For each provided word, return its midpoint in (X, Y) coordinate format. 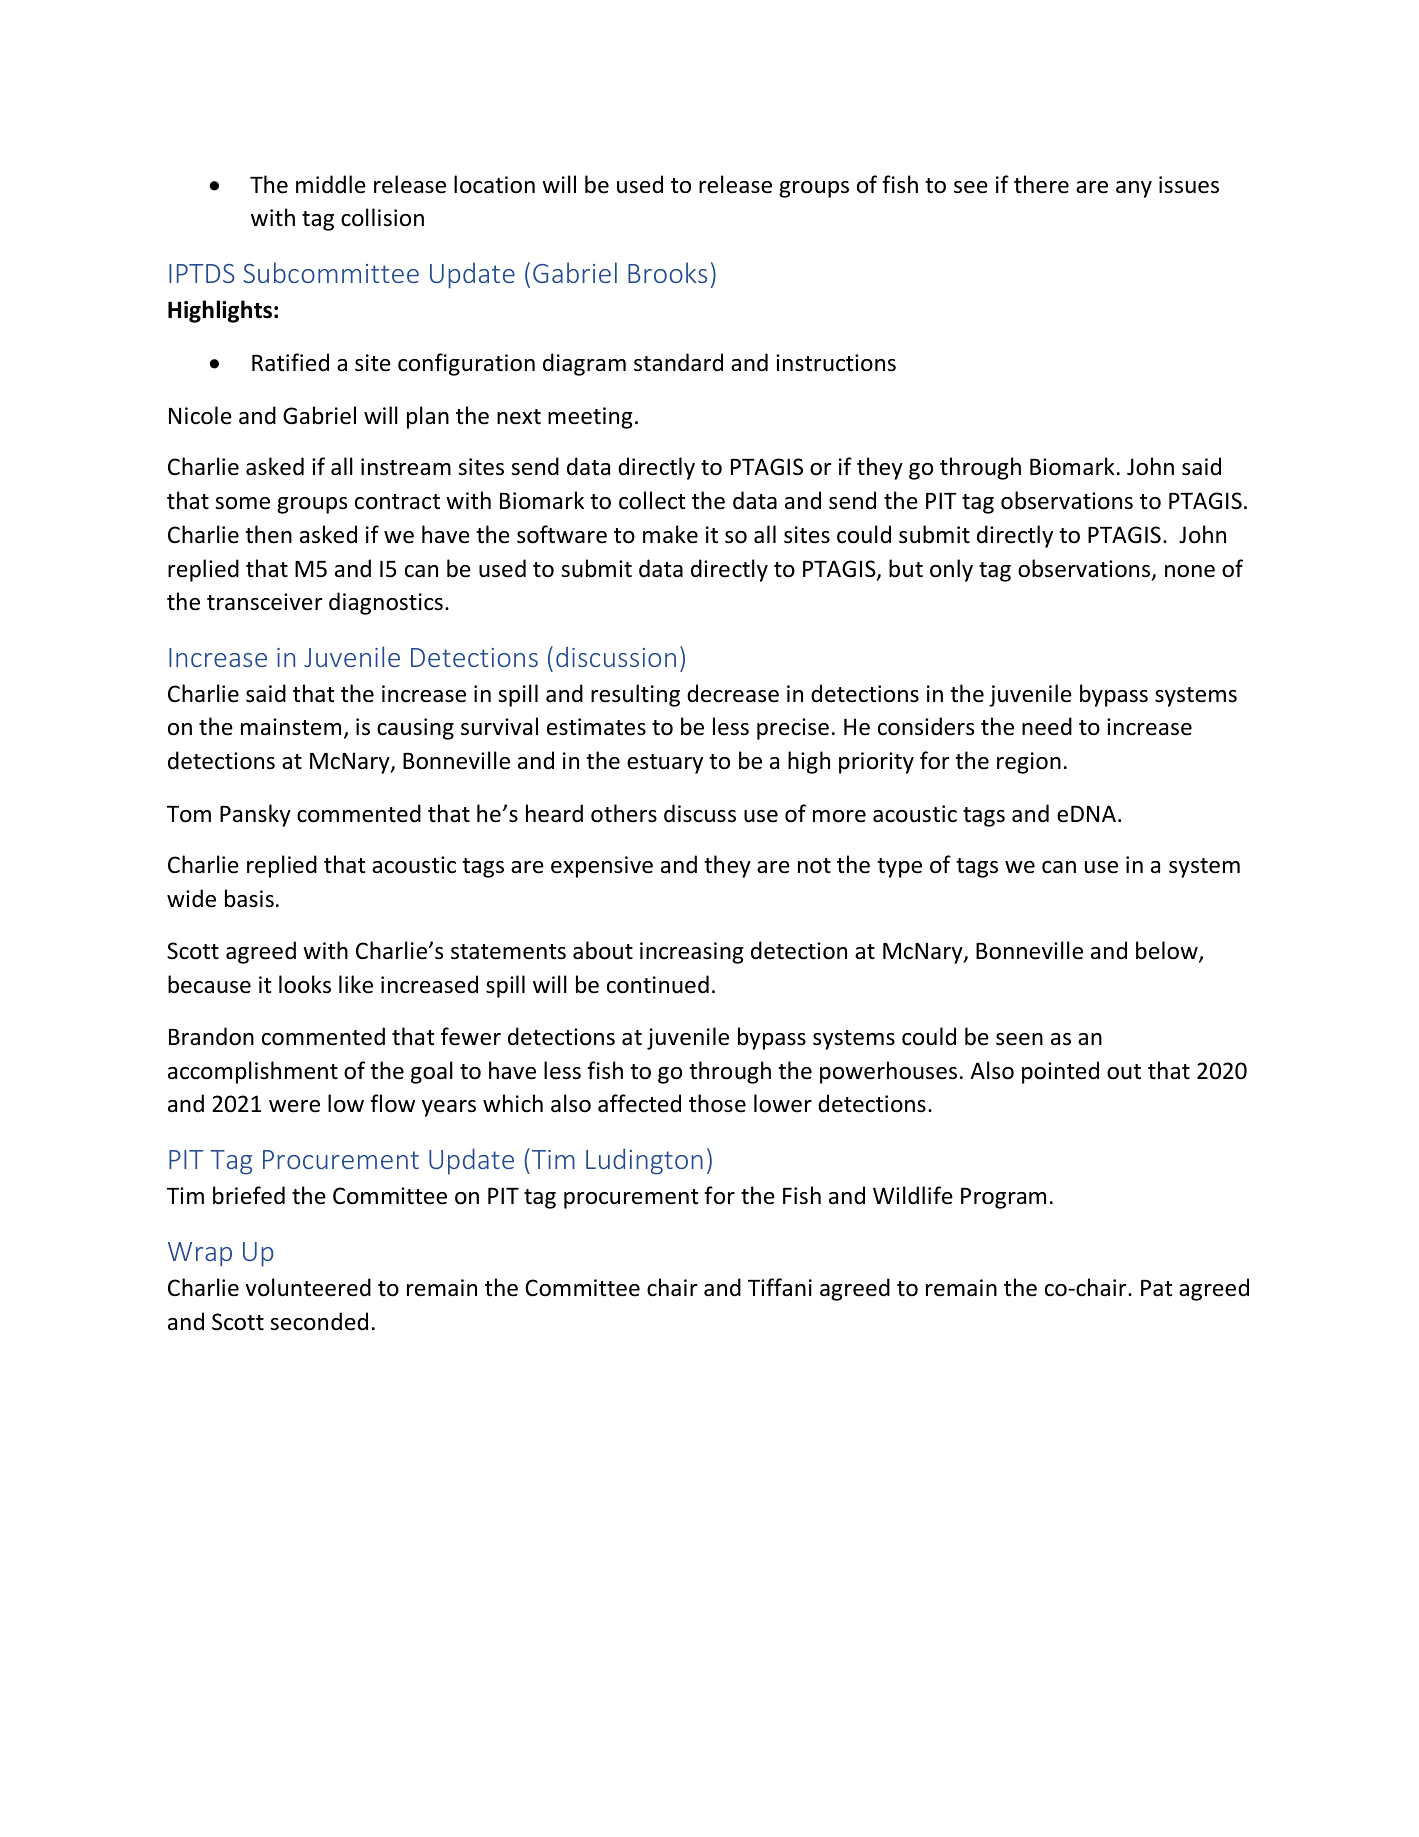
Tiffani (780, 1287)
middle (331, 184)
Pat (1156, 1288)
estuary (665, 764)
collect (652, 500)
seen (1019, 1039)
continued (658, 984)
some (242, 503)
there (1041, 184)
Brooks (667, 272)
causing (415, 729)
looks (305, 984)
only (951, 570)
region (1029, 763)
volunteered (308, 1287)
